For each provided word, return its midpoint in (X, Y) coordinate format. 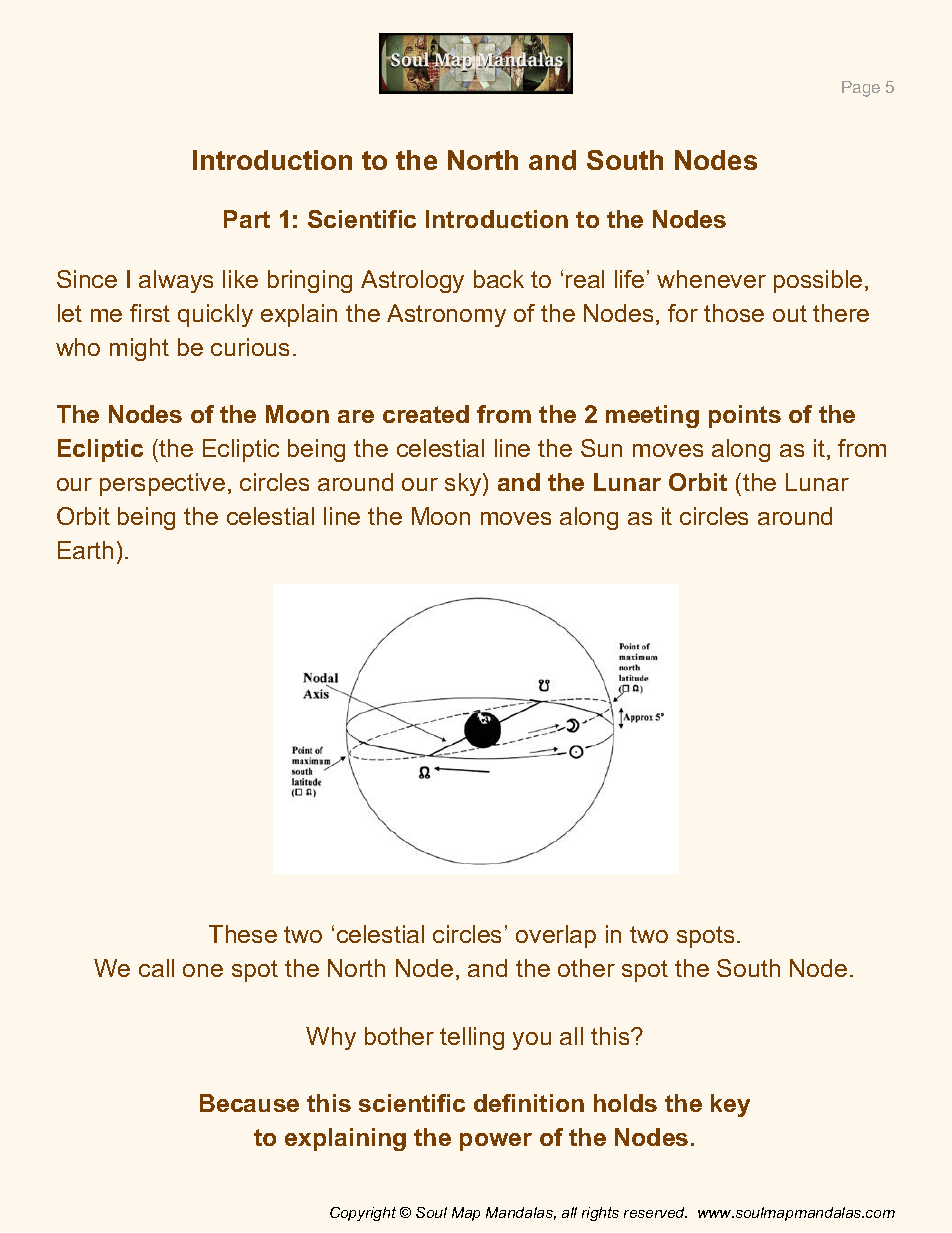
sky (464, 484)
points (745, 416)
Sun (601, 448)
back (499, 279)
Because (249, 1103)
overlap (556, 936)
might (139, 349)
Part (247, 219)
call (156, 968)
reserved (655, 1212)
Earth (85, 550)
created (426, 414)
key (730, 1105)
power (496, 1142)
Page (861, 89)
